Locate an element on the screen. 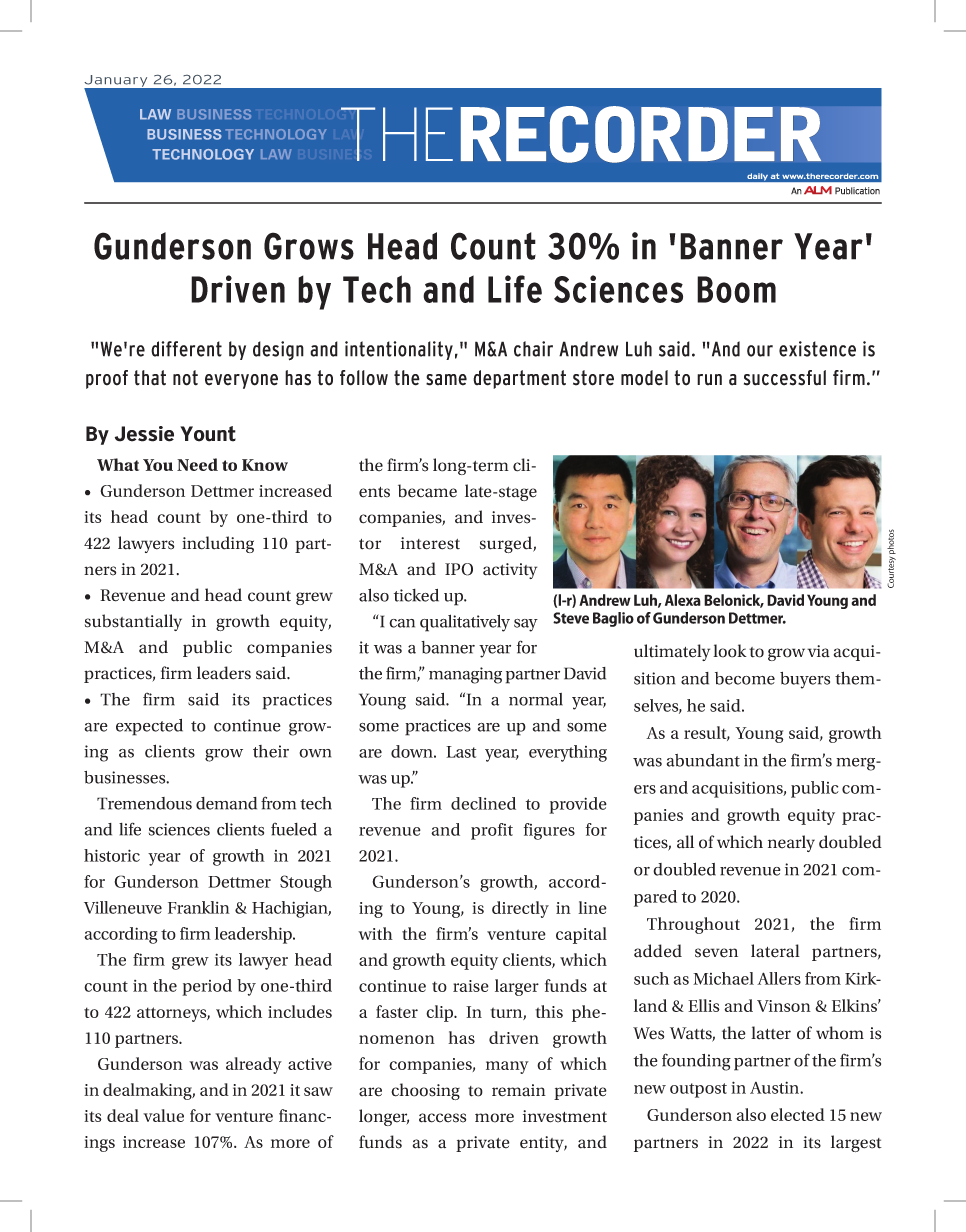 The image size is (966, 1232). different is located at coordinates (186, 349).
